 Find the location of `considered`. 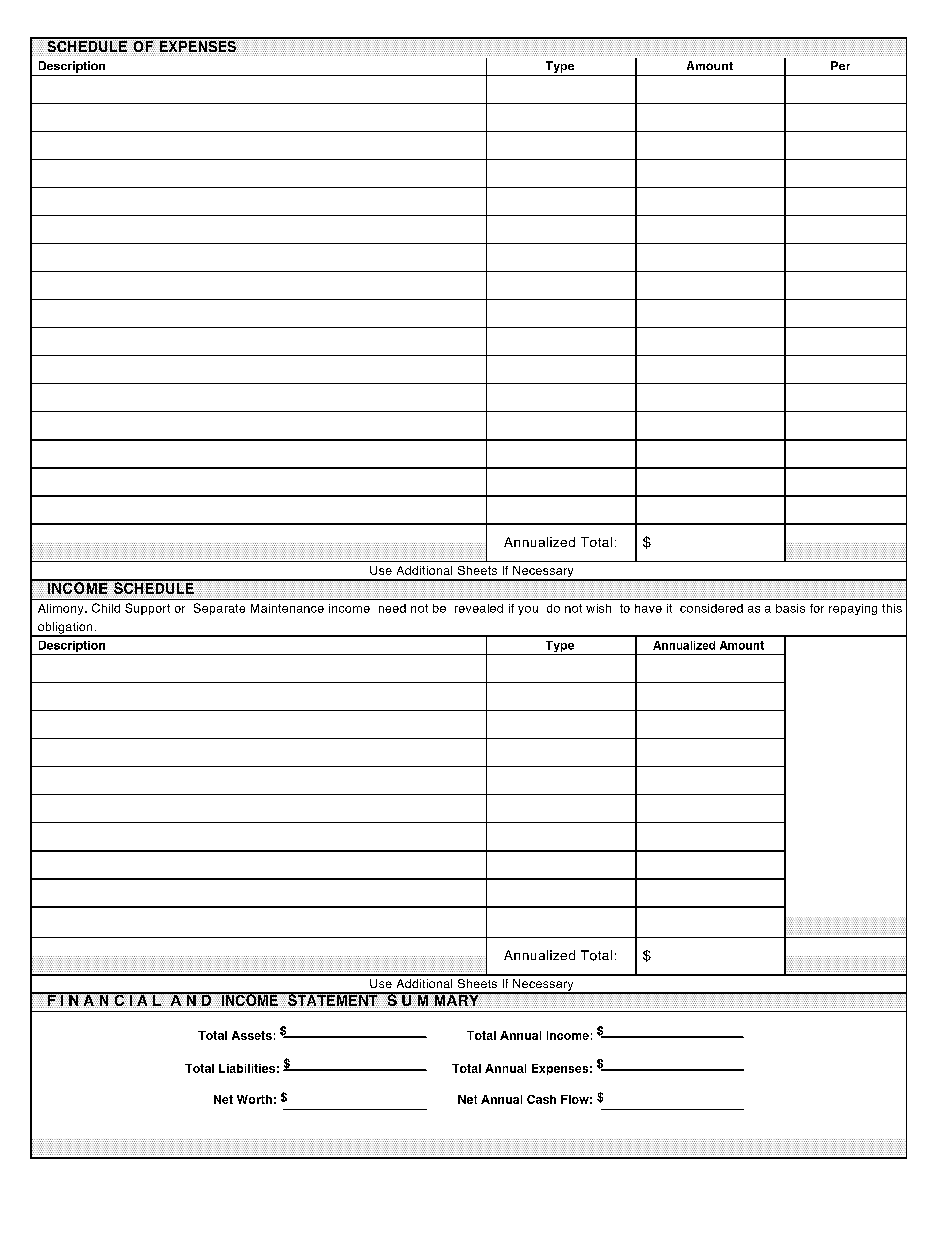

considered is located at coordinates (711, 608).
